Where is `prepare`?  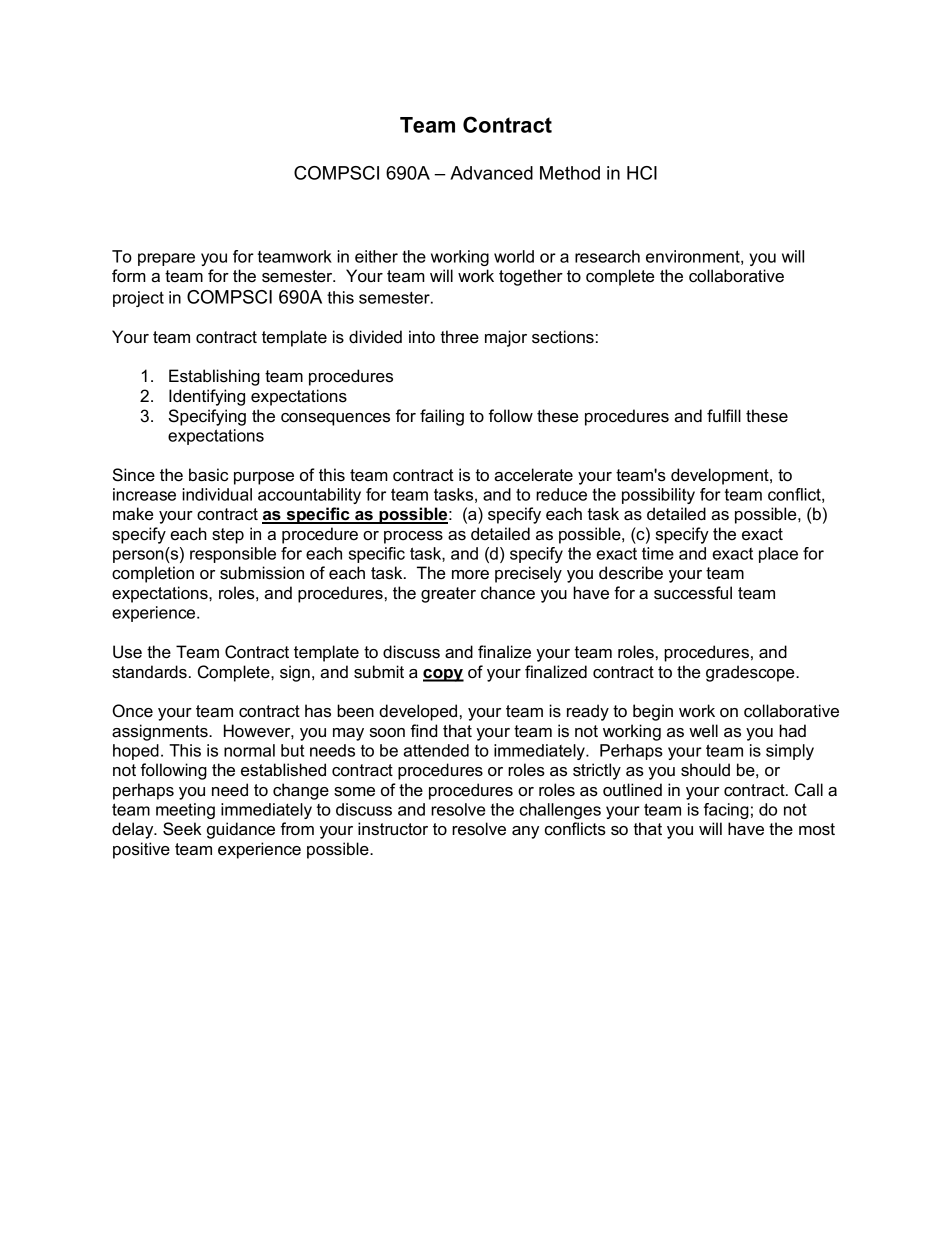
prepare is located at coordinates (166, 259).
